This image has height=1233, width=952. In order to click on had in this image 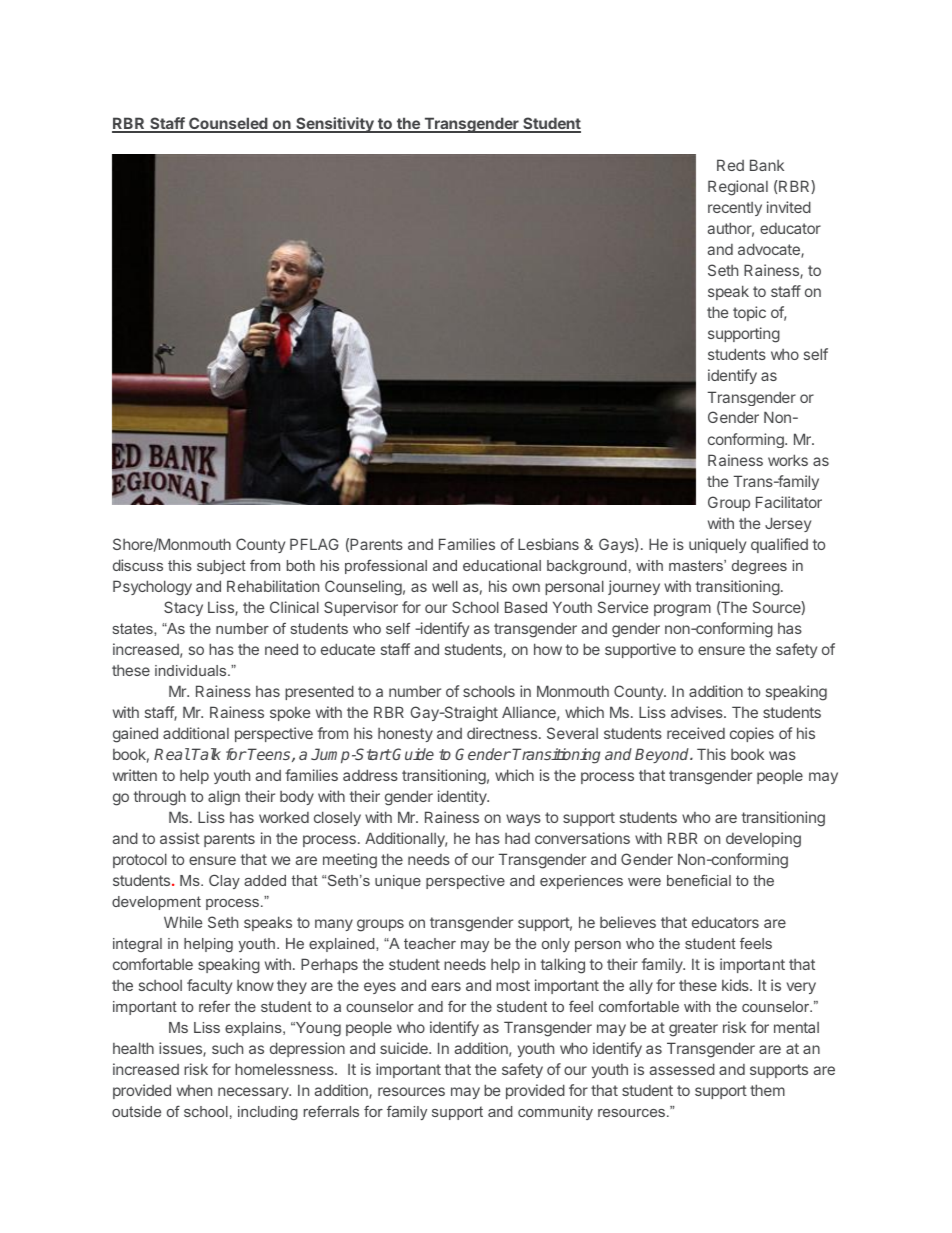, I will do `click(517, 838)`.
